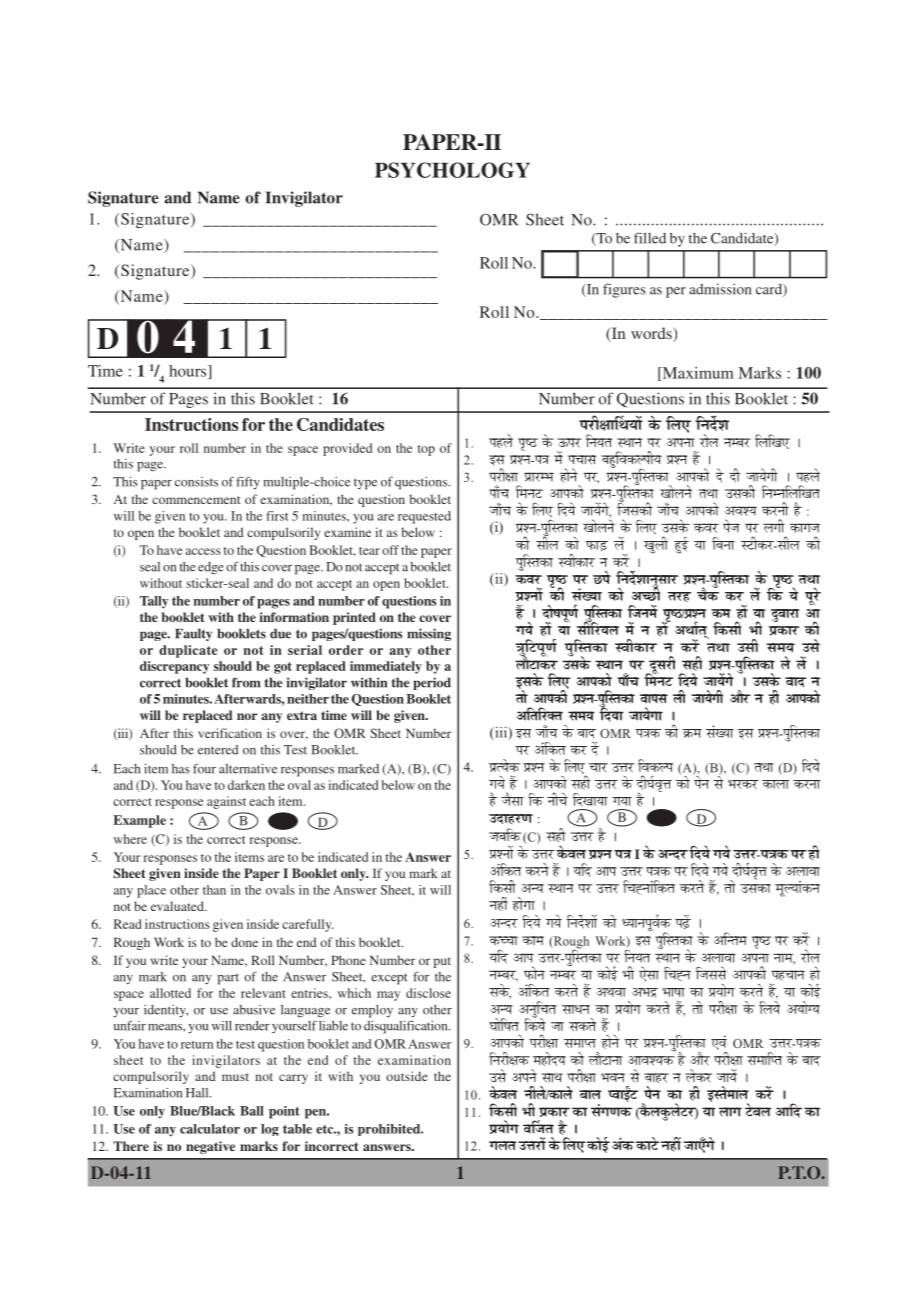 Image resolution: width=924 pixels, height=1308 pixels. I want to click on PSYCHOLOGY, so click(452, 170).
